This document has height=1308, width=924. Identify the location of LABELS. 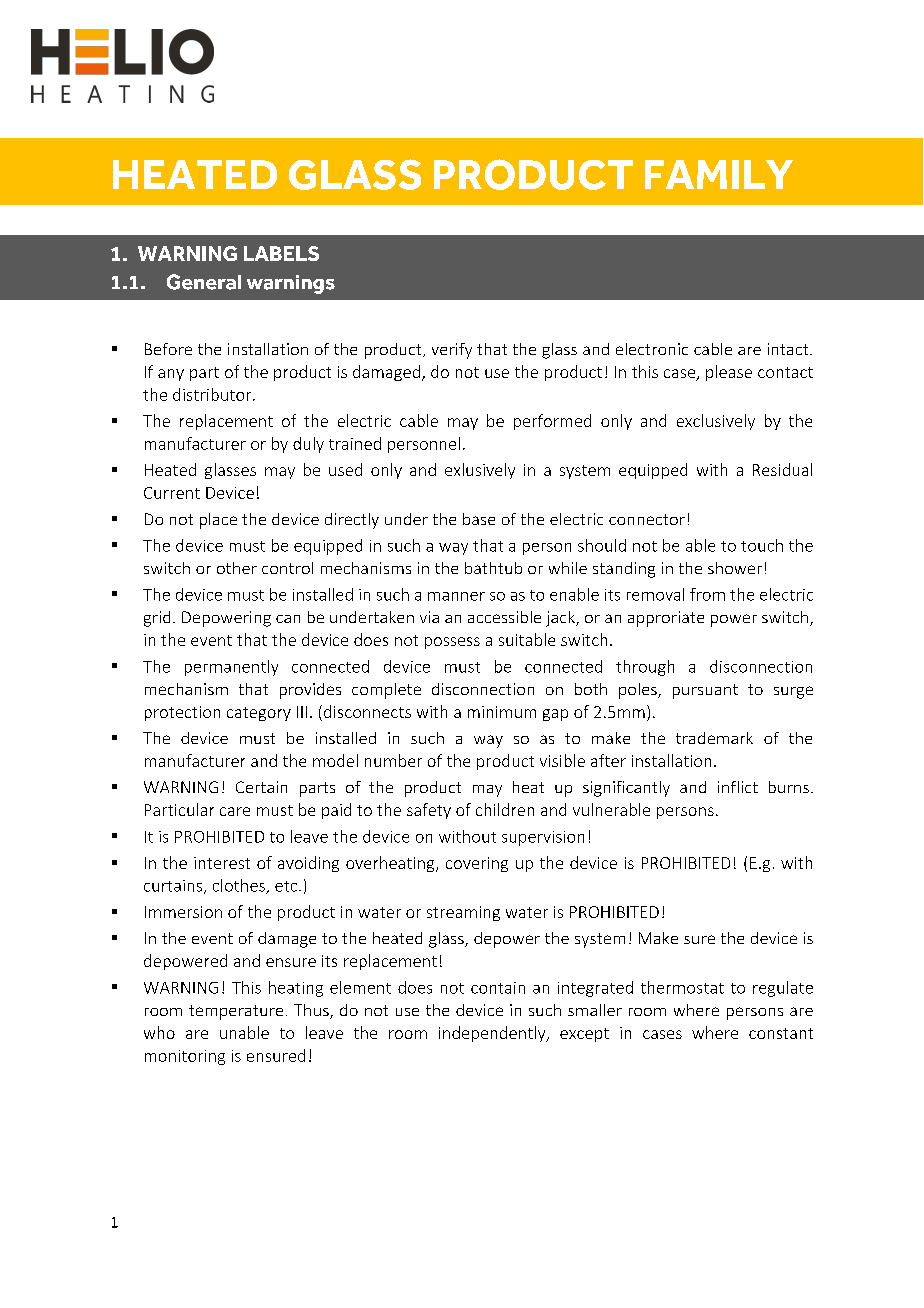
(281, 253).
